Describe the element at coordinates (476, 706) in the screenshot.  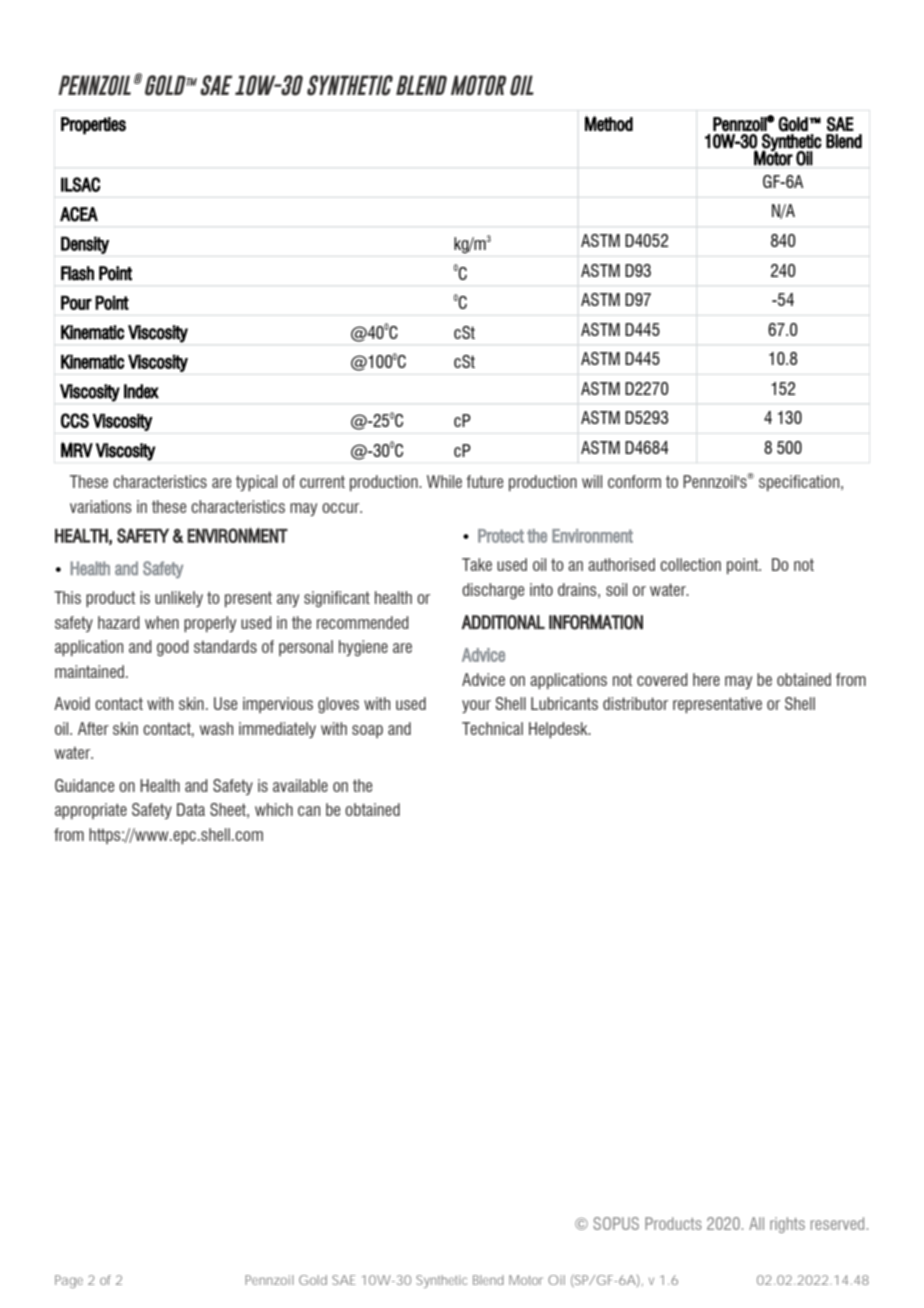
I see `your` at that location.
